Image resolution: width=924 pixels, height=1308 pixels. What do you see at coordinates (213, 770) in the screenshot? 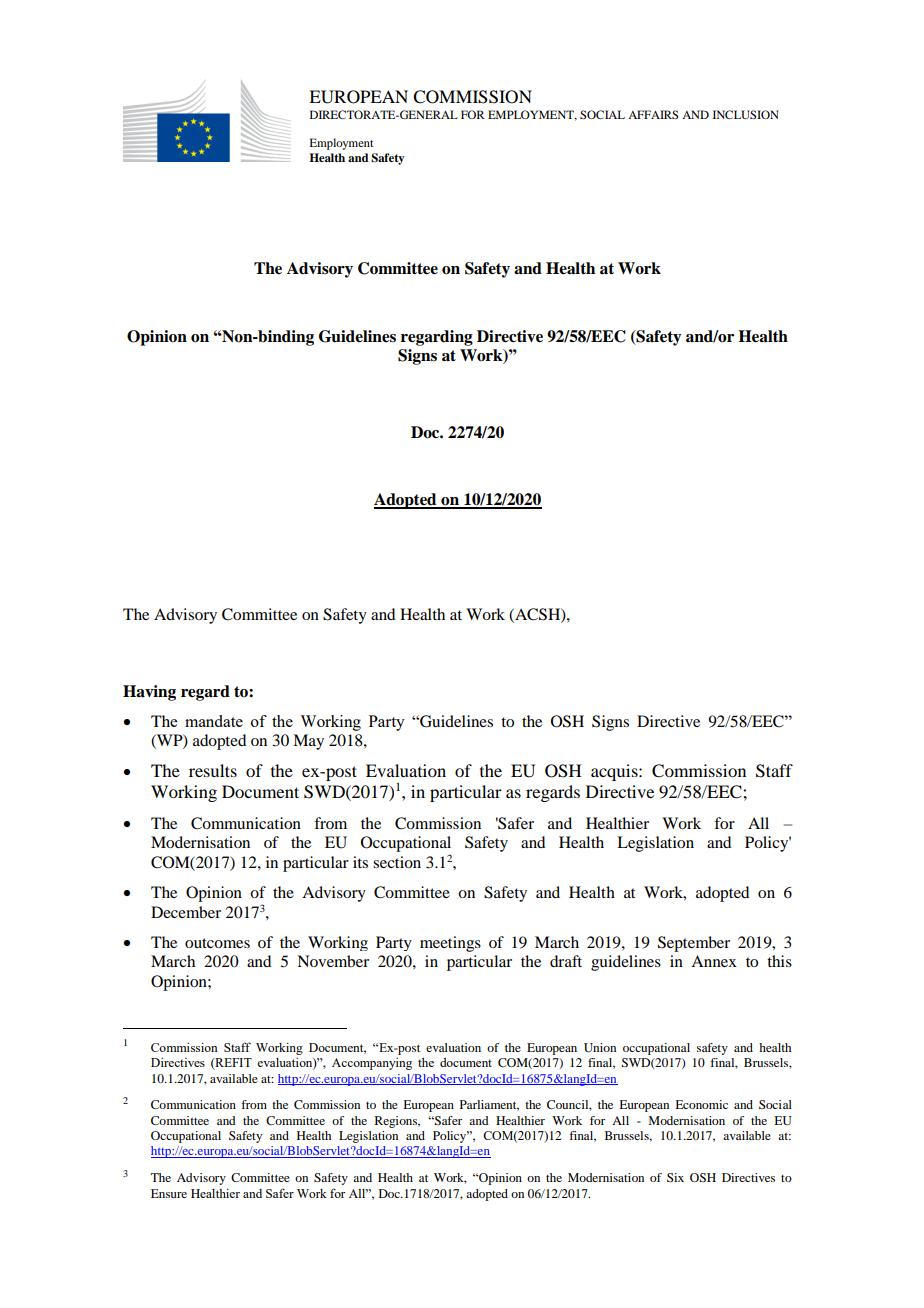
I see `results` at bounding box center [213, 770].
